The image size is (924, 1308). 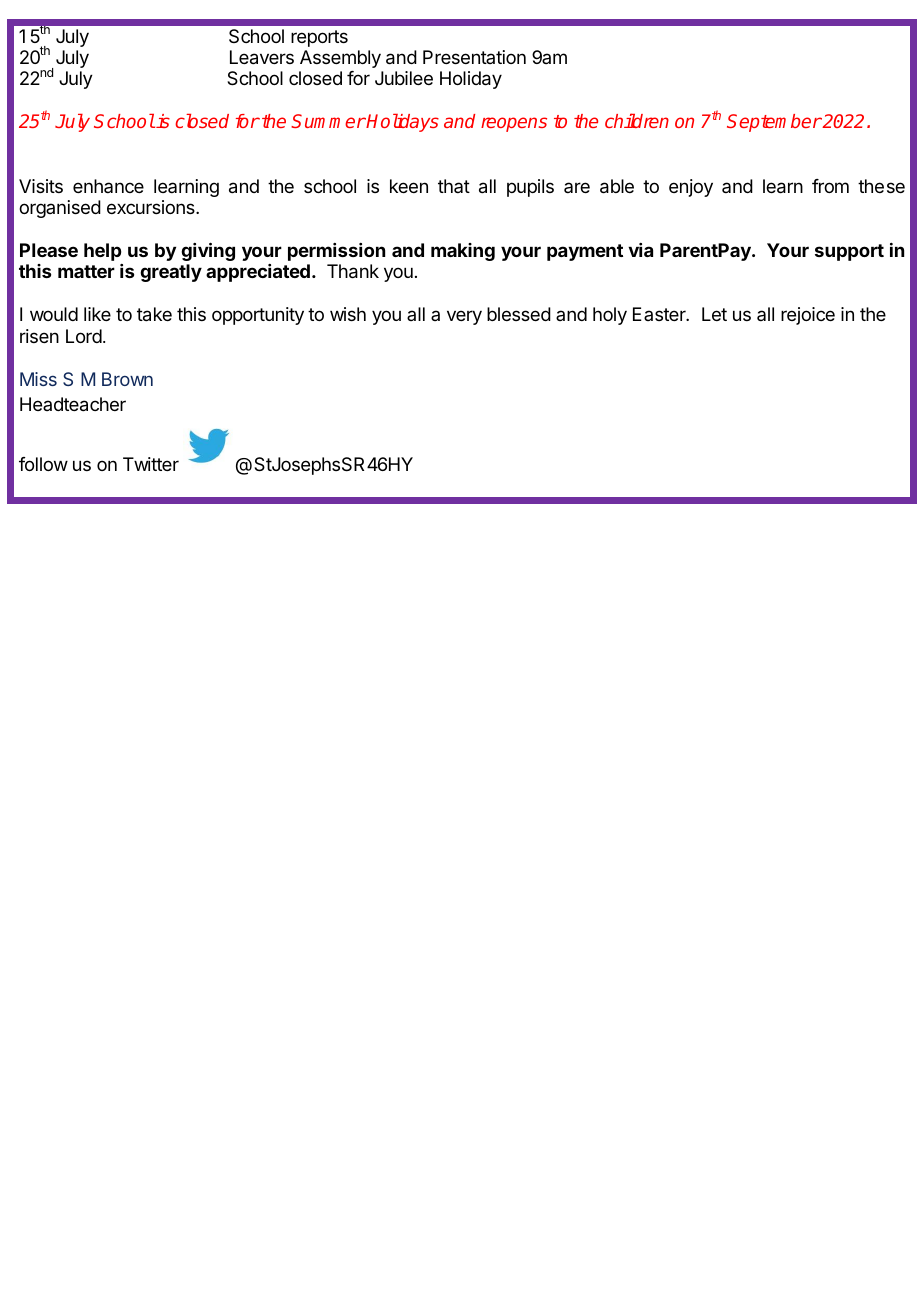 What do you see at coordinates (474, 57) in the screenshot?
I see `Presentation` at bounding box center [474, 57].
